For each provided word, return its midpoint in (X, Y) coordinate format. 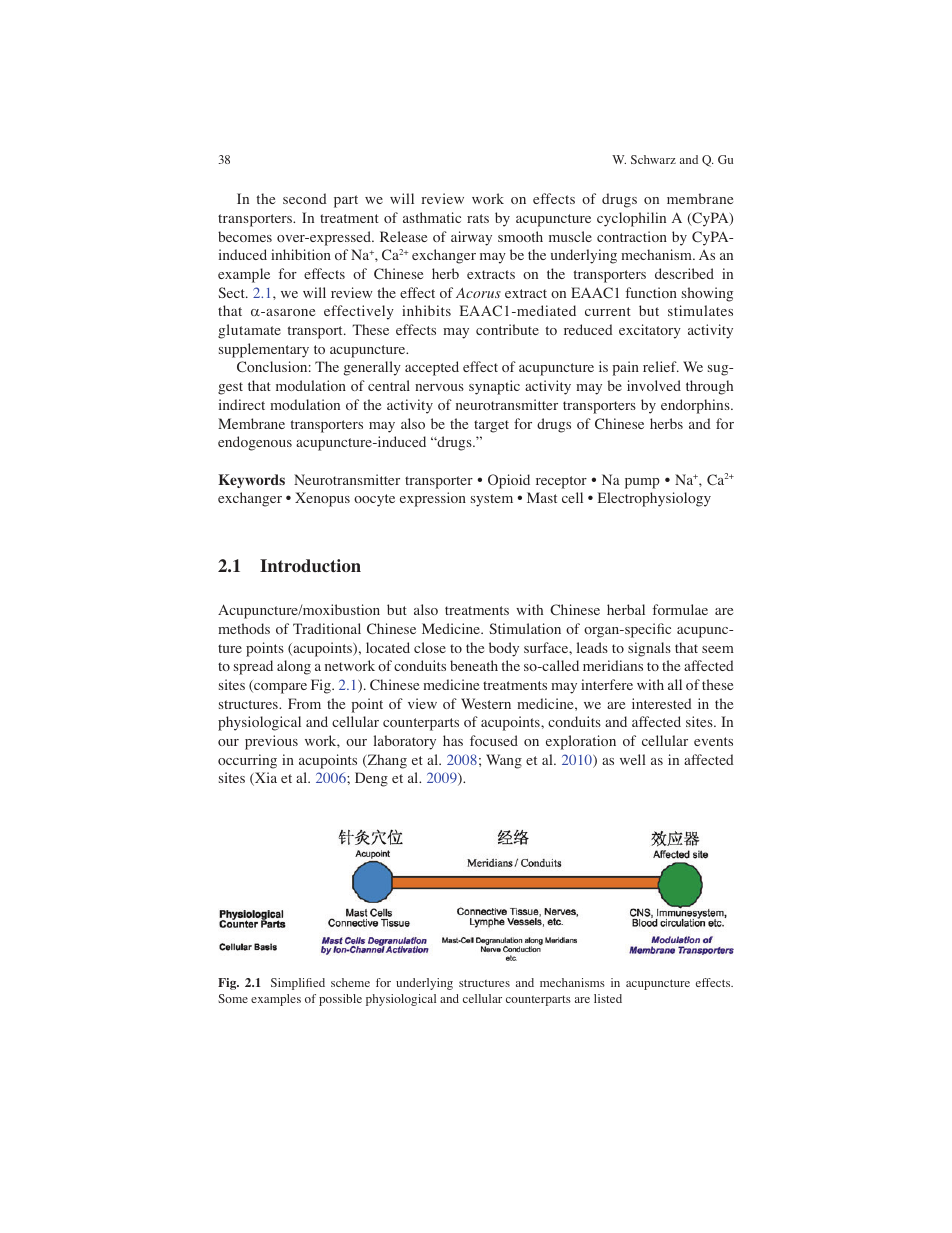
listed (608, 998)
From (304, 703)
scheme (350, 982)
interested (662, 703)
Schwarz (653, 159)
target (491, 426)
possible (340, 1000)
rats (478, 218)
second (305, 198)
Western (486, 703)
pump (642, 483)
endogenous (255, 443)
